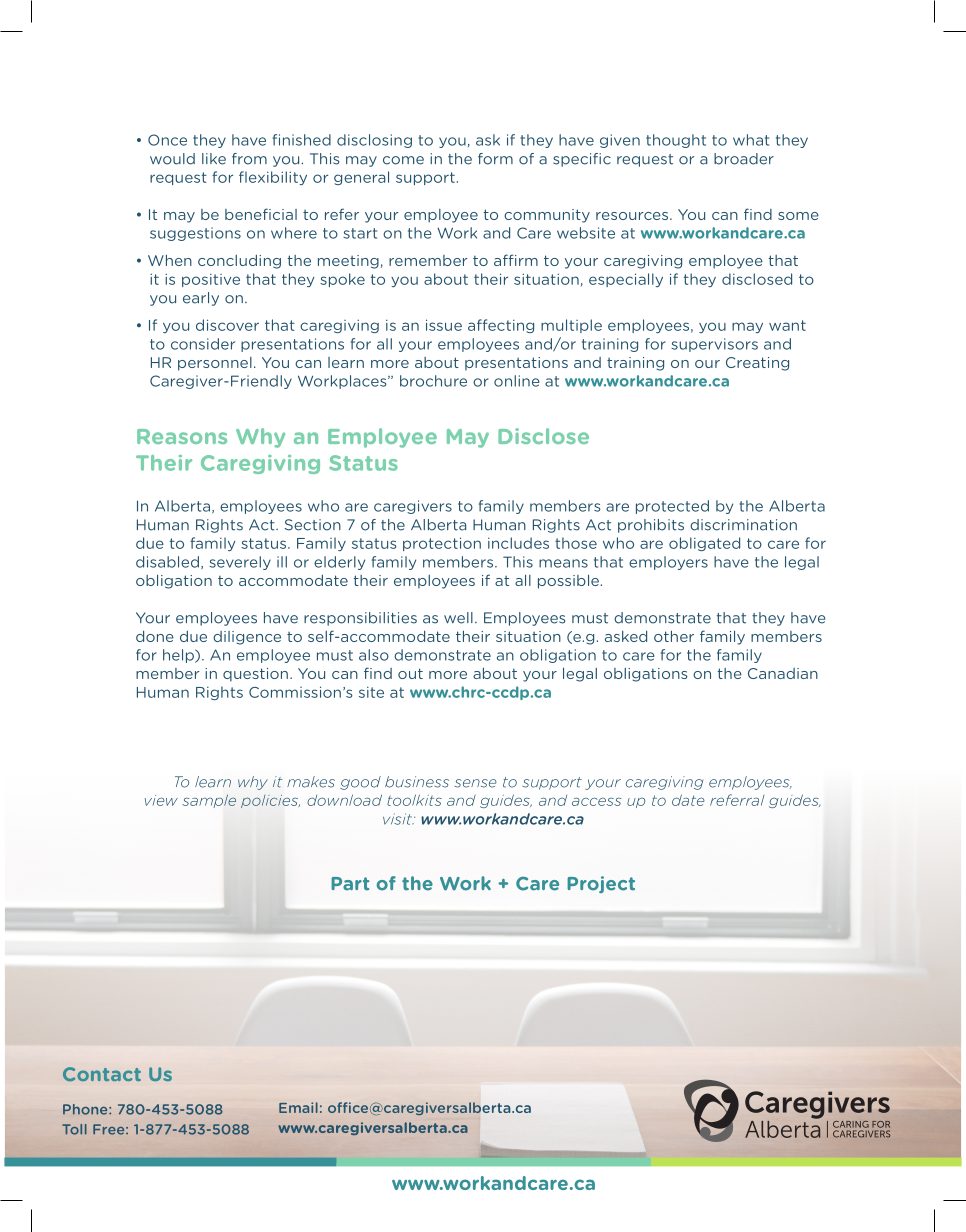  What do you see at coordinates (757, 364) in the image?
I see `Creating` at bounding box center [757, 364].
